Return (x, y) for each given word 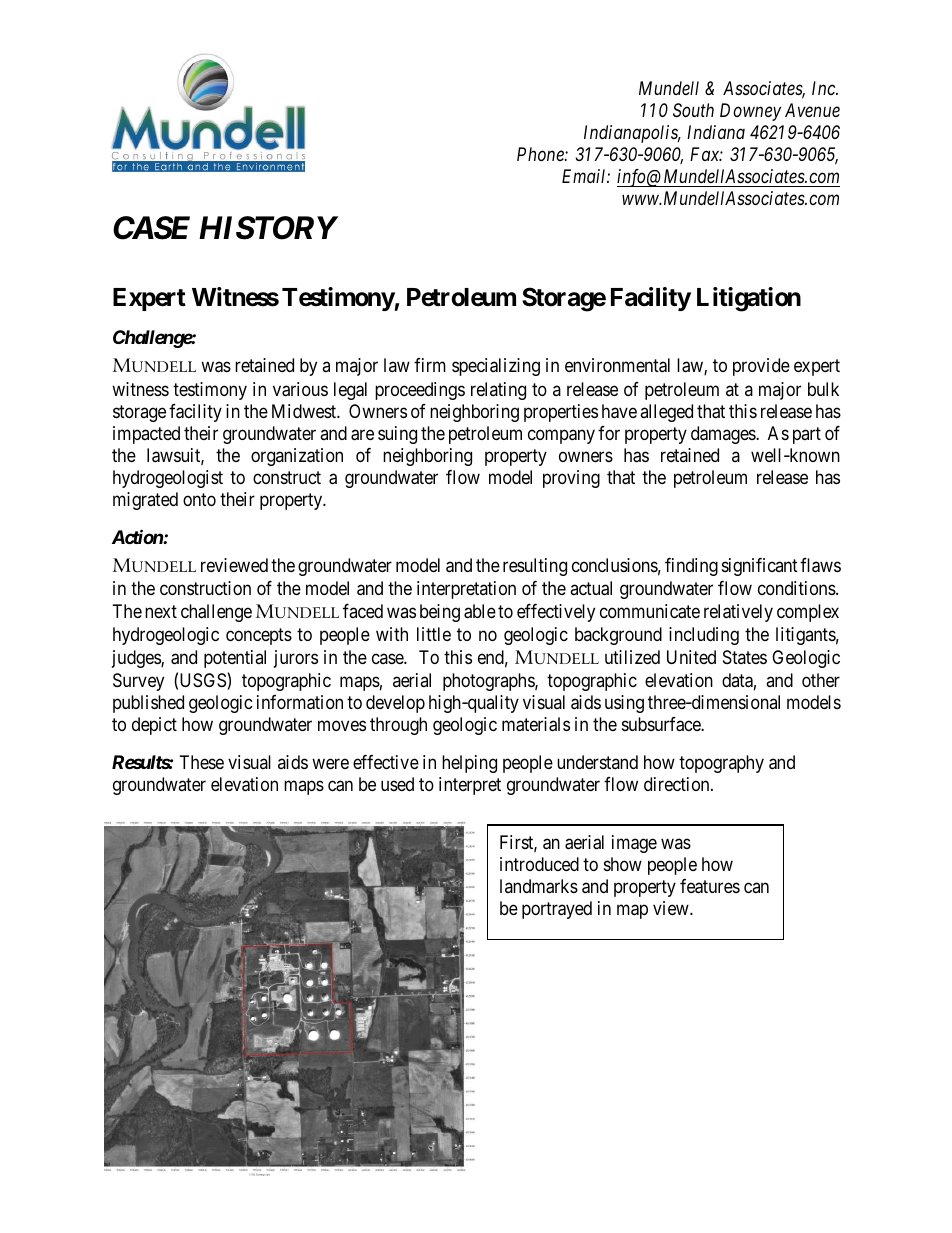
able (480, 611)
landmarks (539, 886)
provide (761, 367)
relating (498, 391)
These (202, 762)
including (704, 636)
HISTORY (268, 228)
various (300, 389)
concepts (259, 637)
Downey (750, 112)
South (693, 110)
